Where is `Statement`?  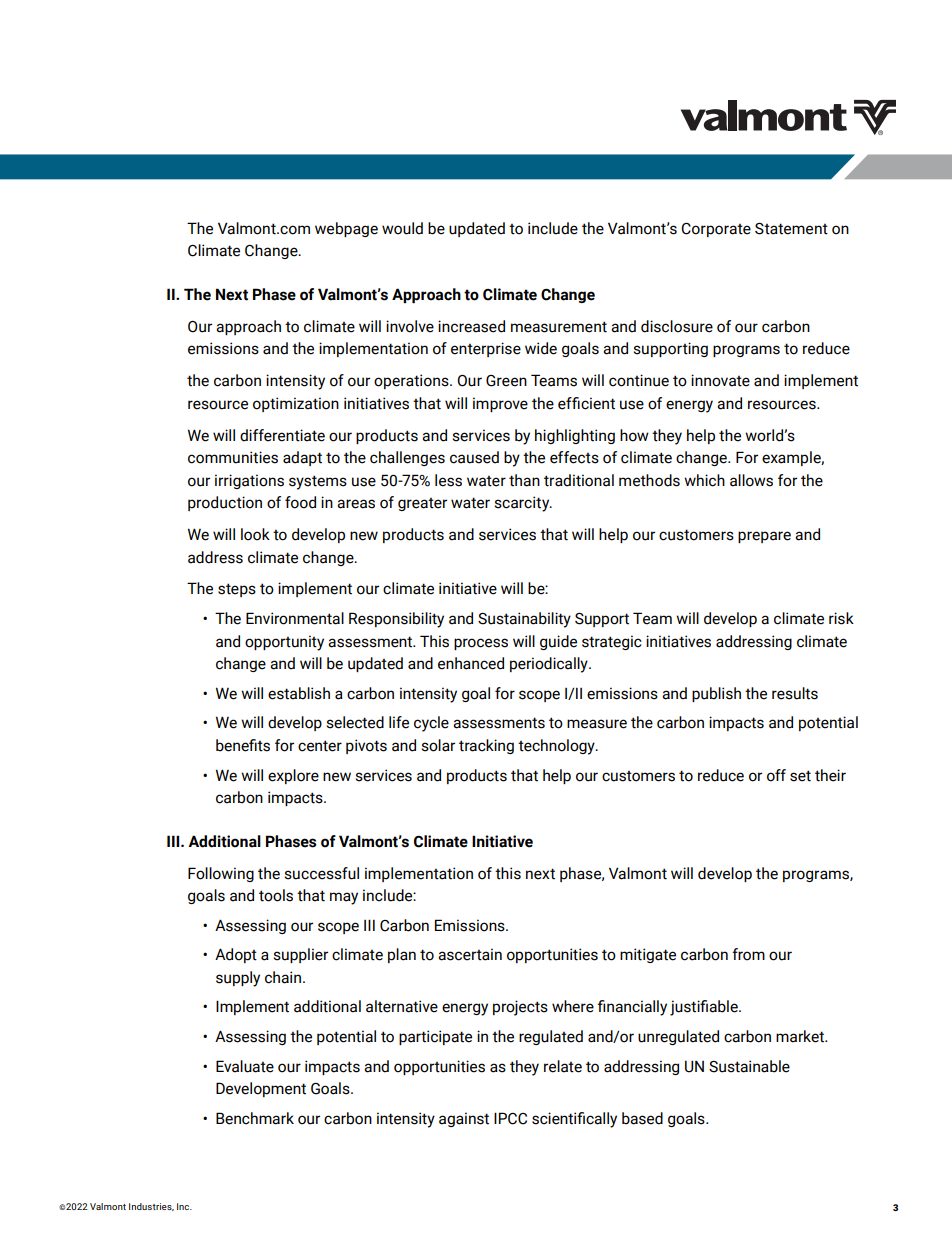 Statement is located at coordinates (791, 229).
